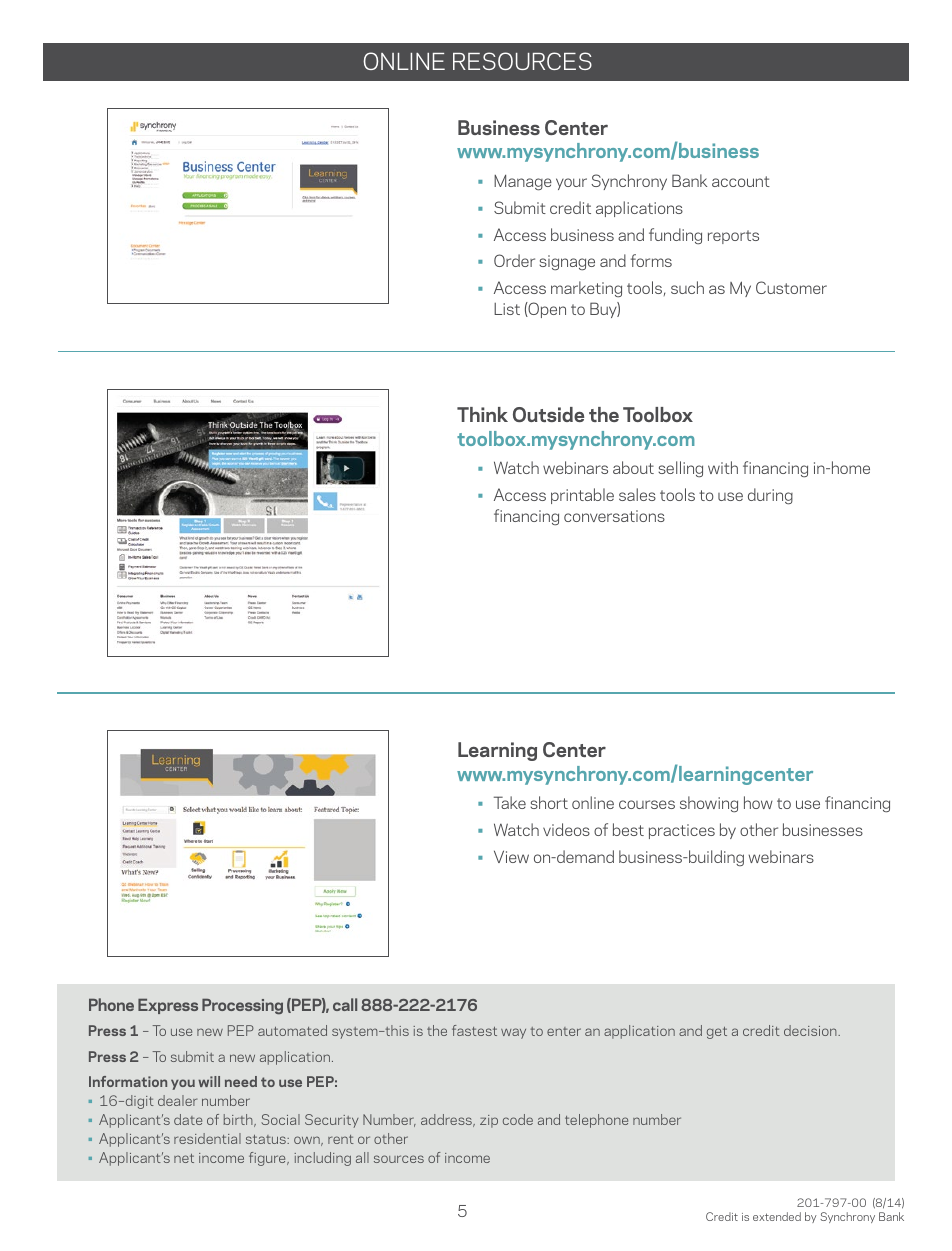 The image size is (952, 1251). What do you see at coordinates (510, 802) in the page?
I see `Take` at bounding box center [510, 802].
